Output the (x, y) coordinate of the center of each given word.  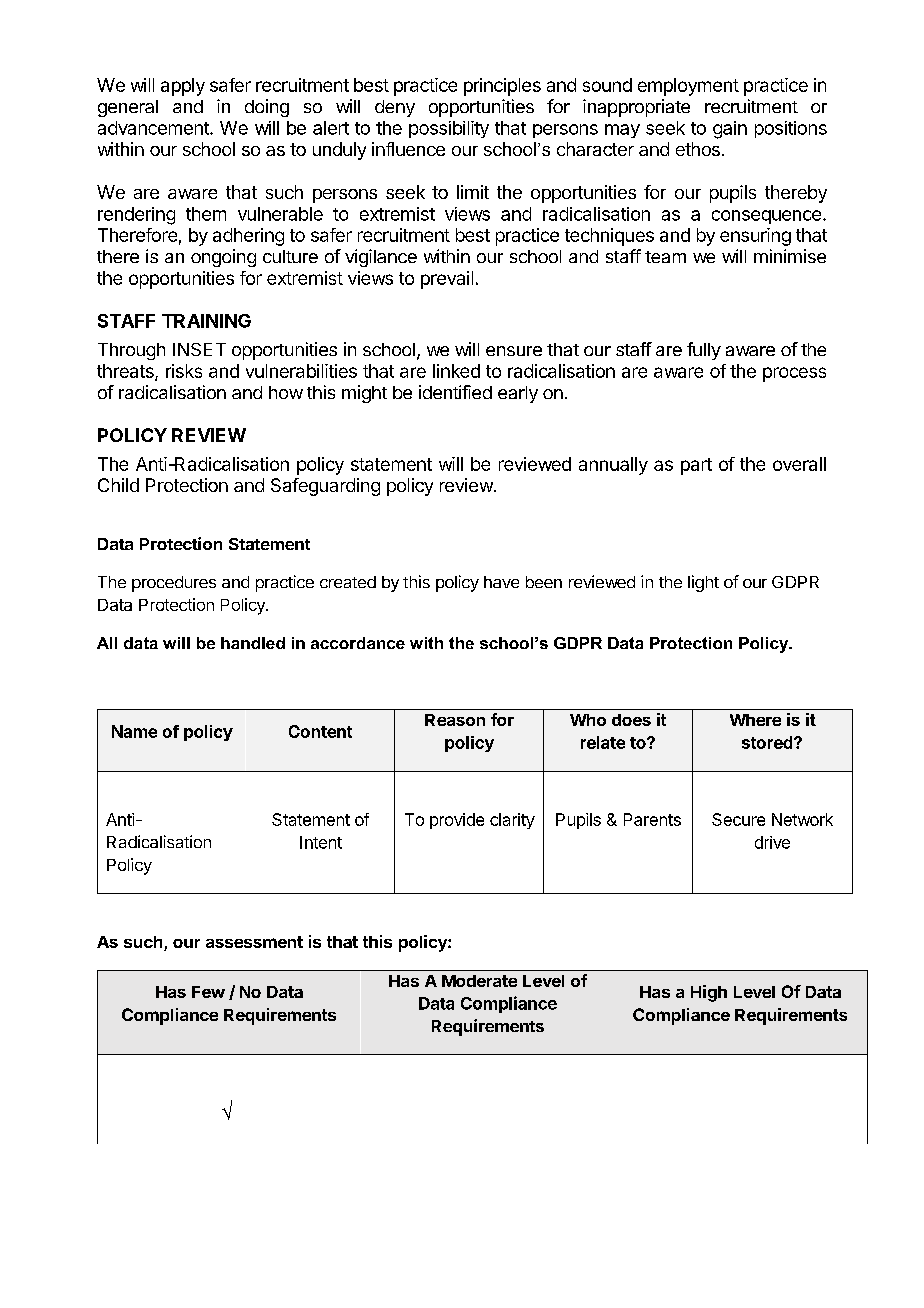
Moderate (479, 981)
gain (730, 130)
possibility (449, 129)
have (501, 582)
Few (208, 992)
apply (183, 87)
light (703, 583)
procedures (174, 584)
